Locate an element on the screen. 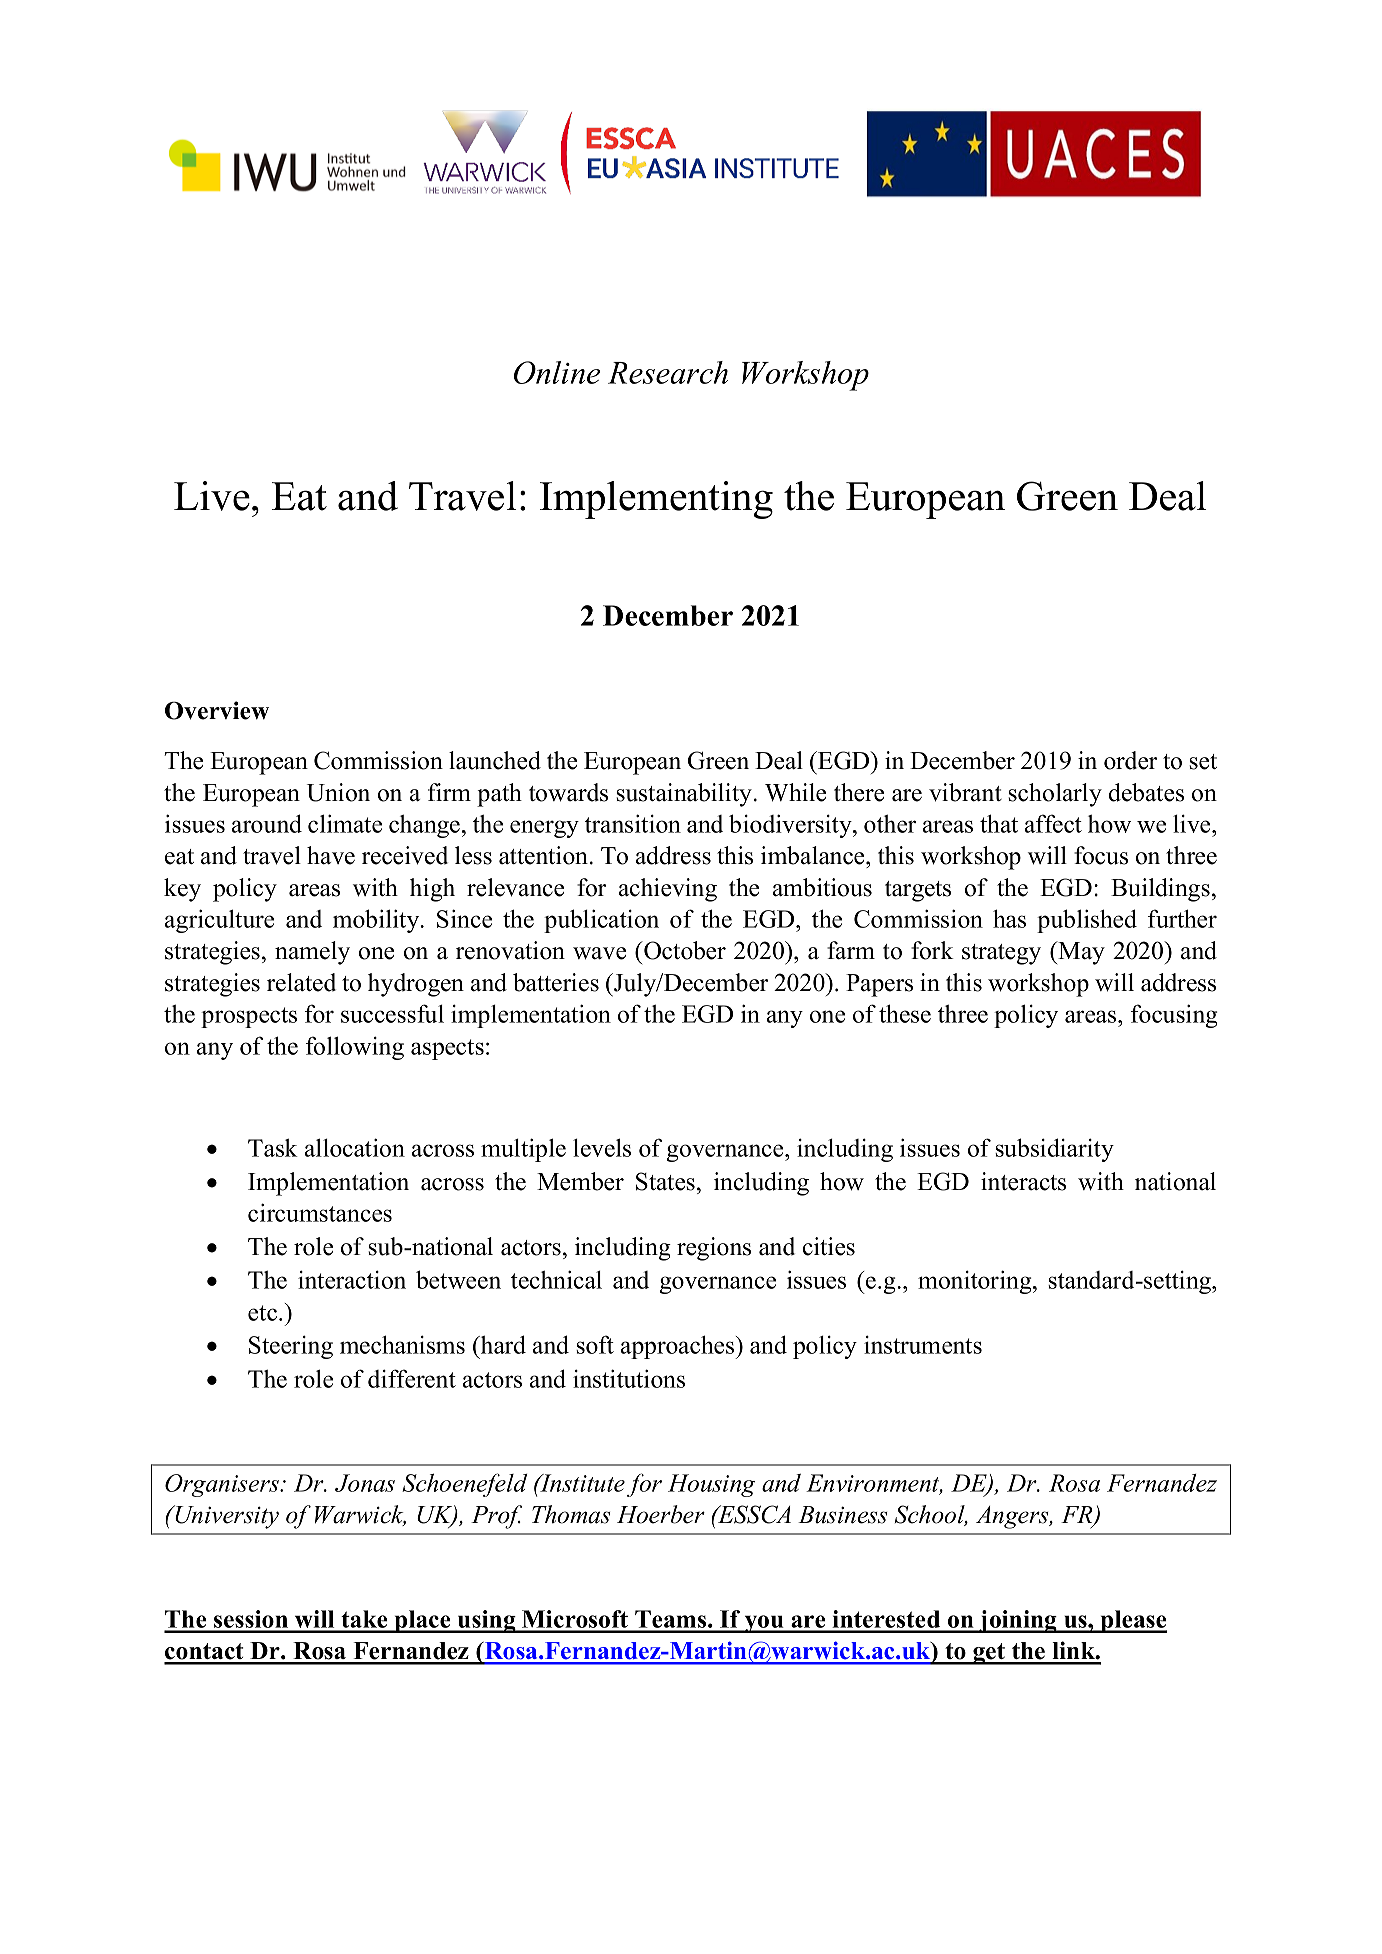  place is located at coordinates (422, 1621).
